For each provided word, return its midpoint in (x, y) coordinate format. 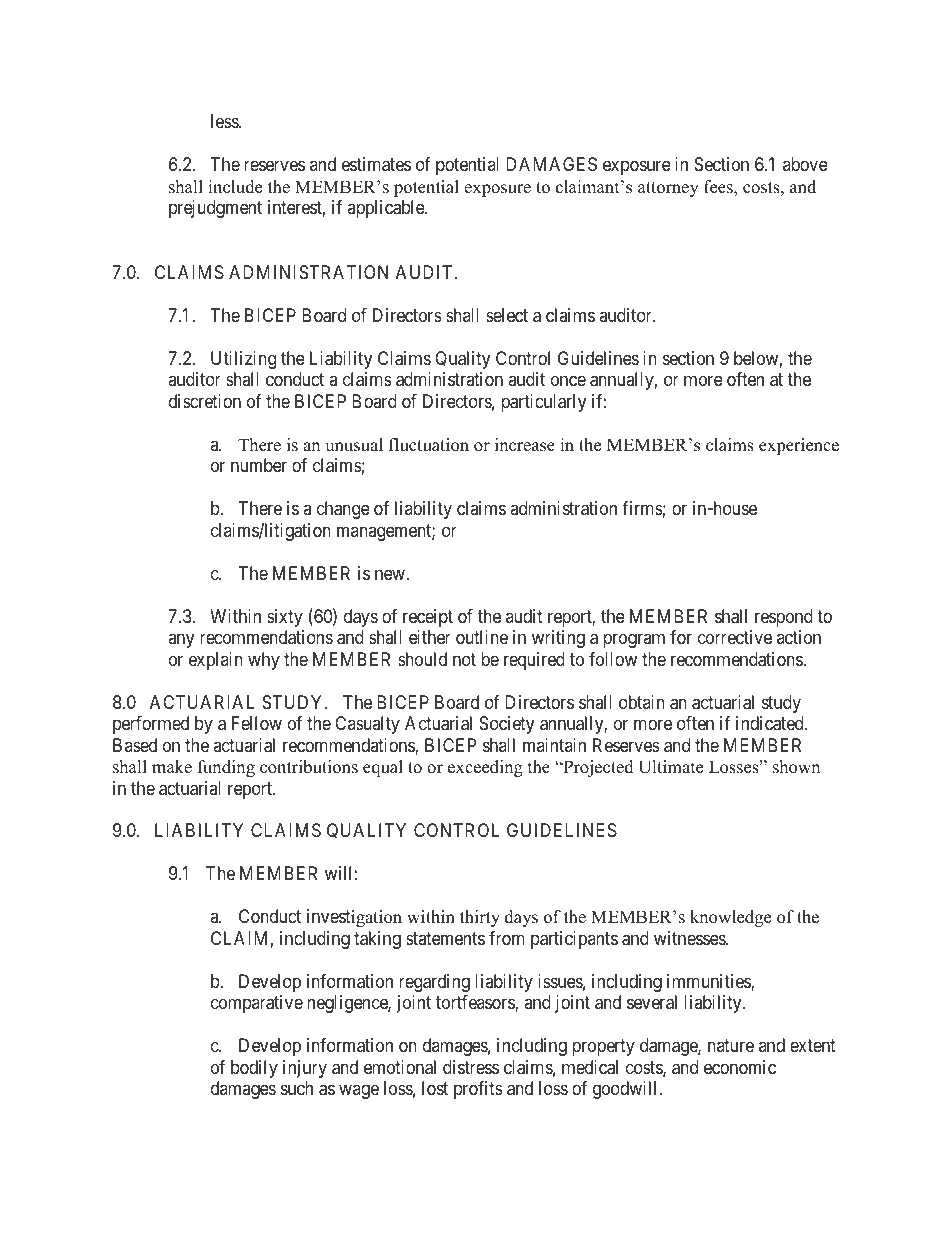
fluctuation (429, 445)
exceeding (485, 768)
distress (471, 1067)
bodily (254, 1069)
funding (226, 768)
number (259, 465)
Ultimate (670, 767)
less (225, 121)
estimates (376, 164)
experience (799, 446)
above (805, 164)
